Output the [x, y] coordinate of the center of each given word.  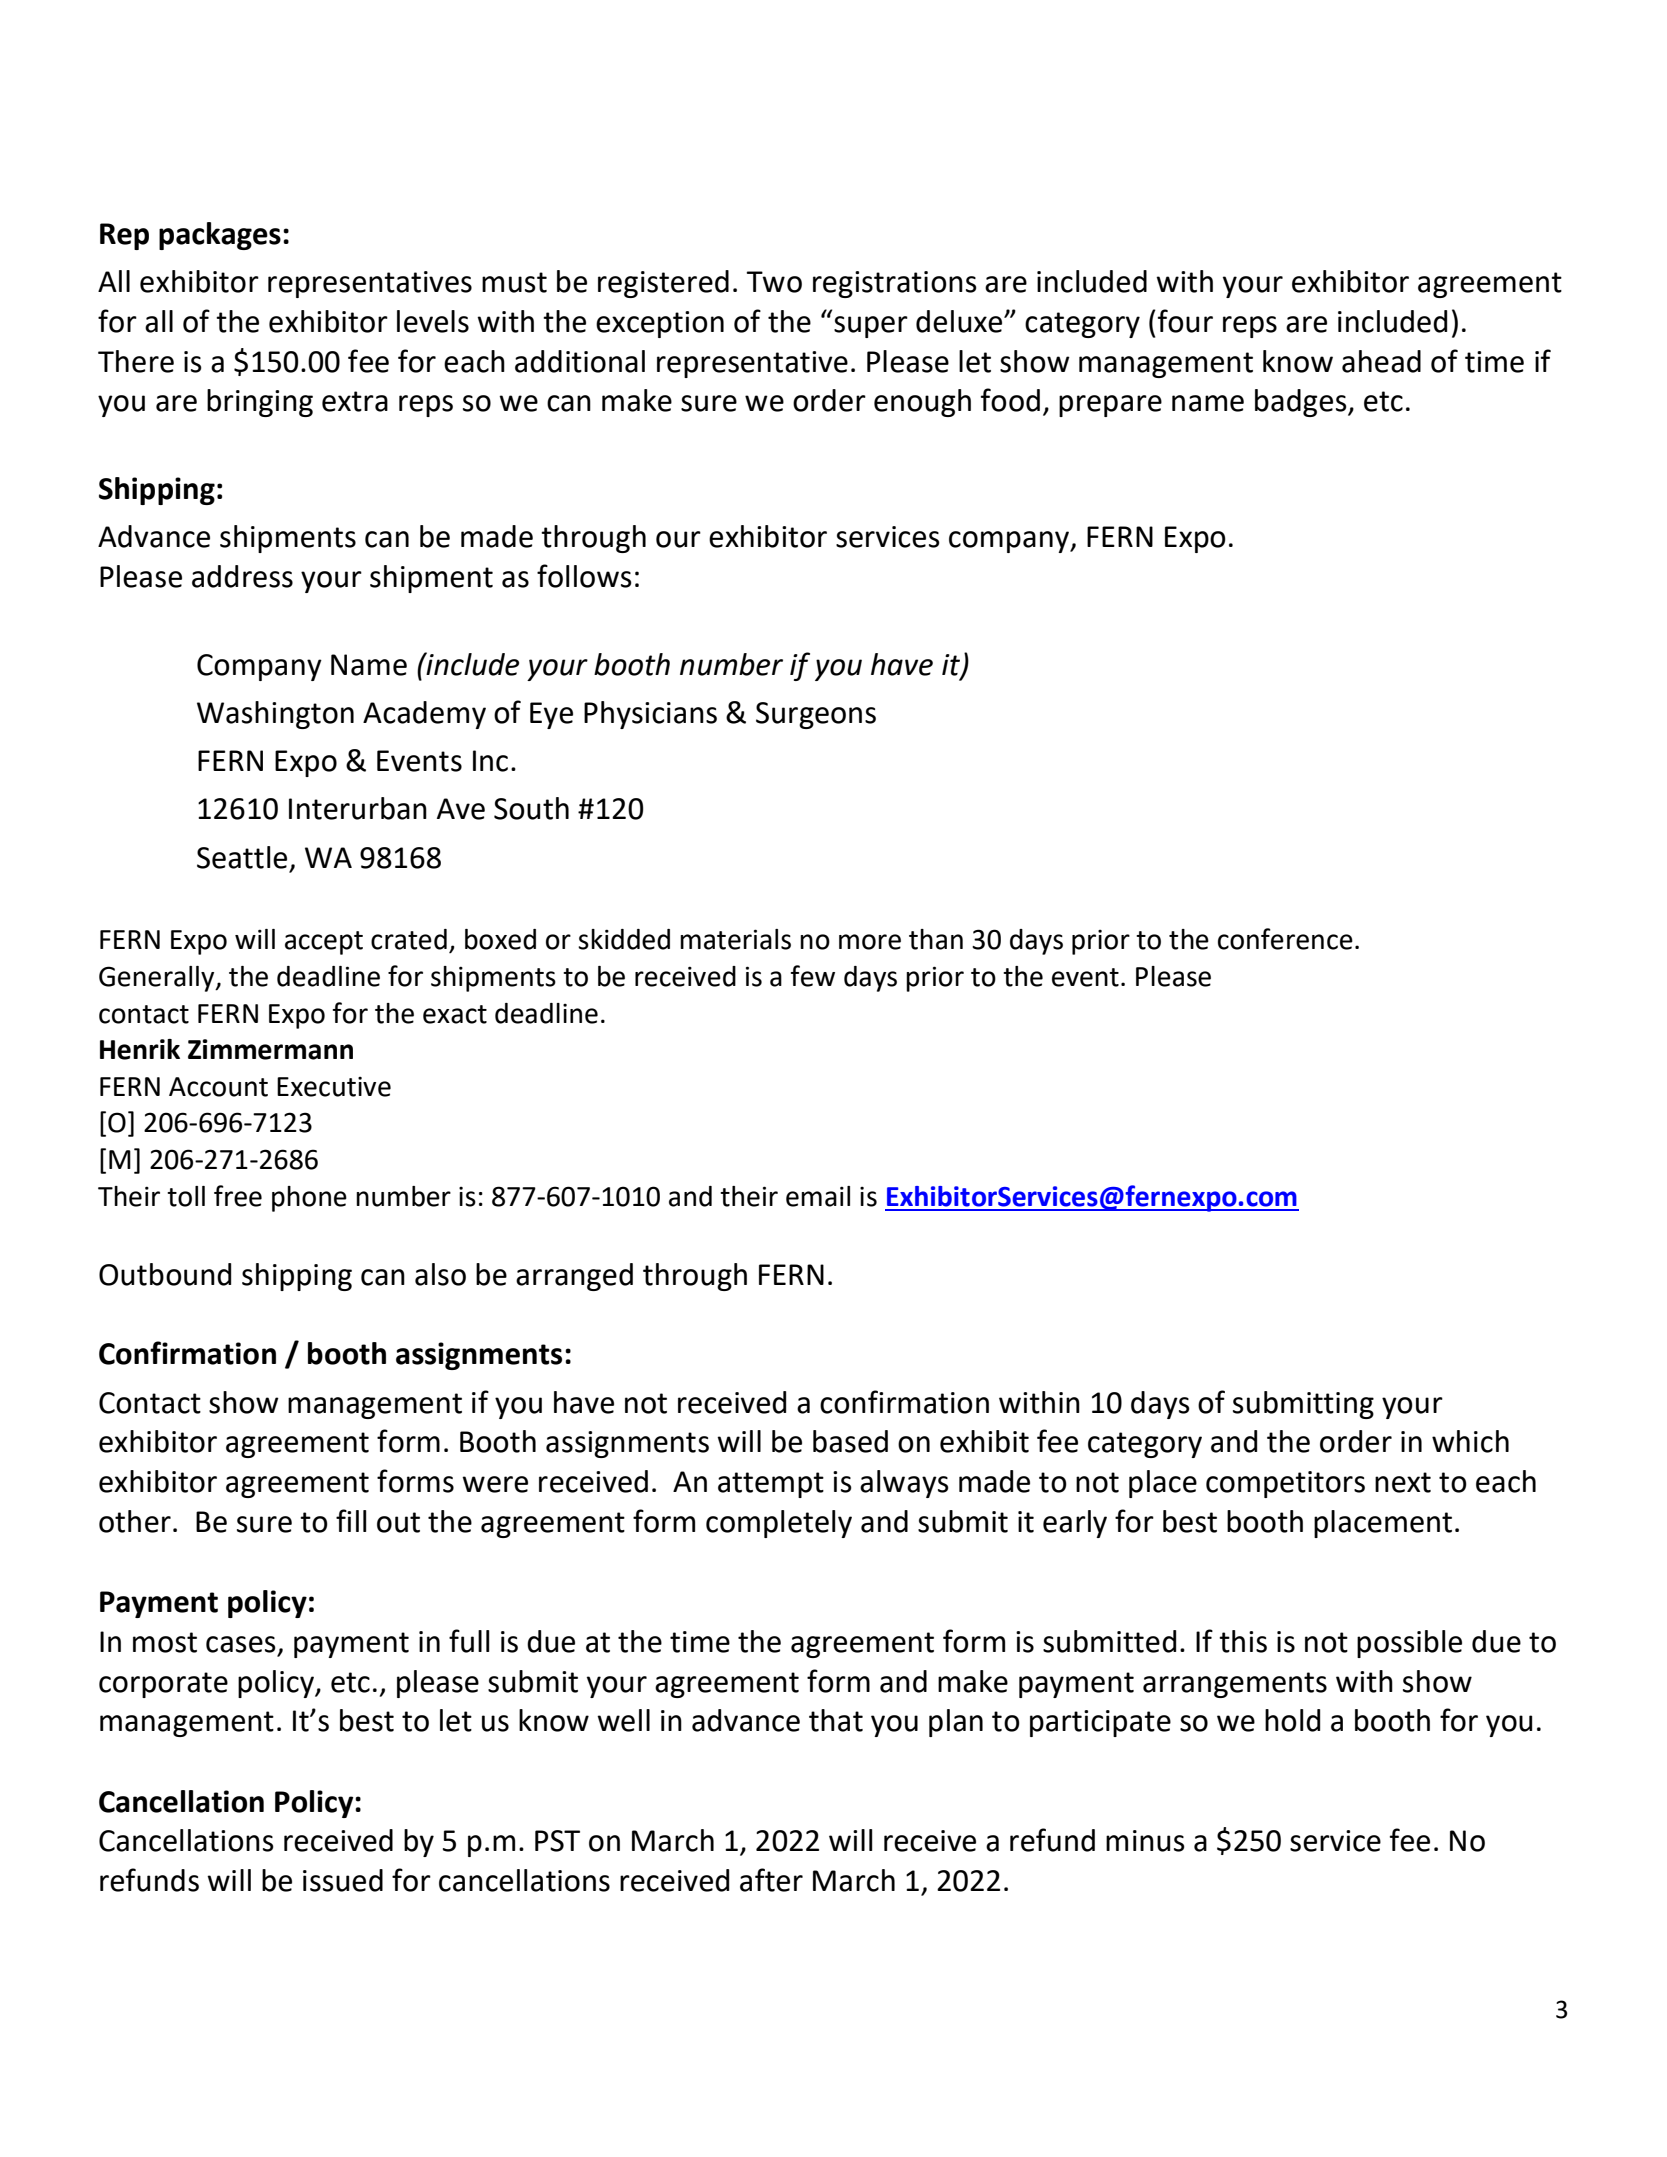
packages [220, 236]
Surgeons [816, 715]
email [818, 1196]
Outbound [165, 1274]
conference [1285, 939]
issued [343, 1880]
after [771, 1880]
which [1470, 1441]
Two [774, 282]
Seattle [242, 857]
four [1185, 321]
